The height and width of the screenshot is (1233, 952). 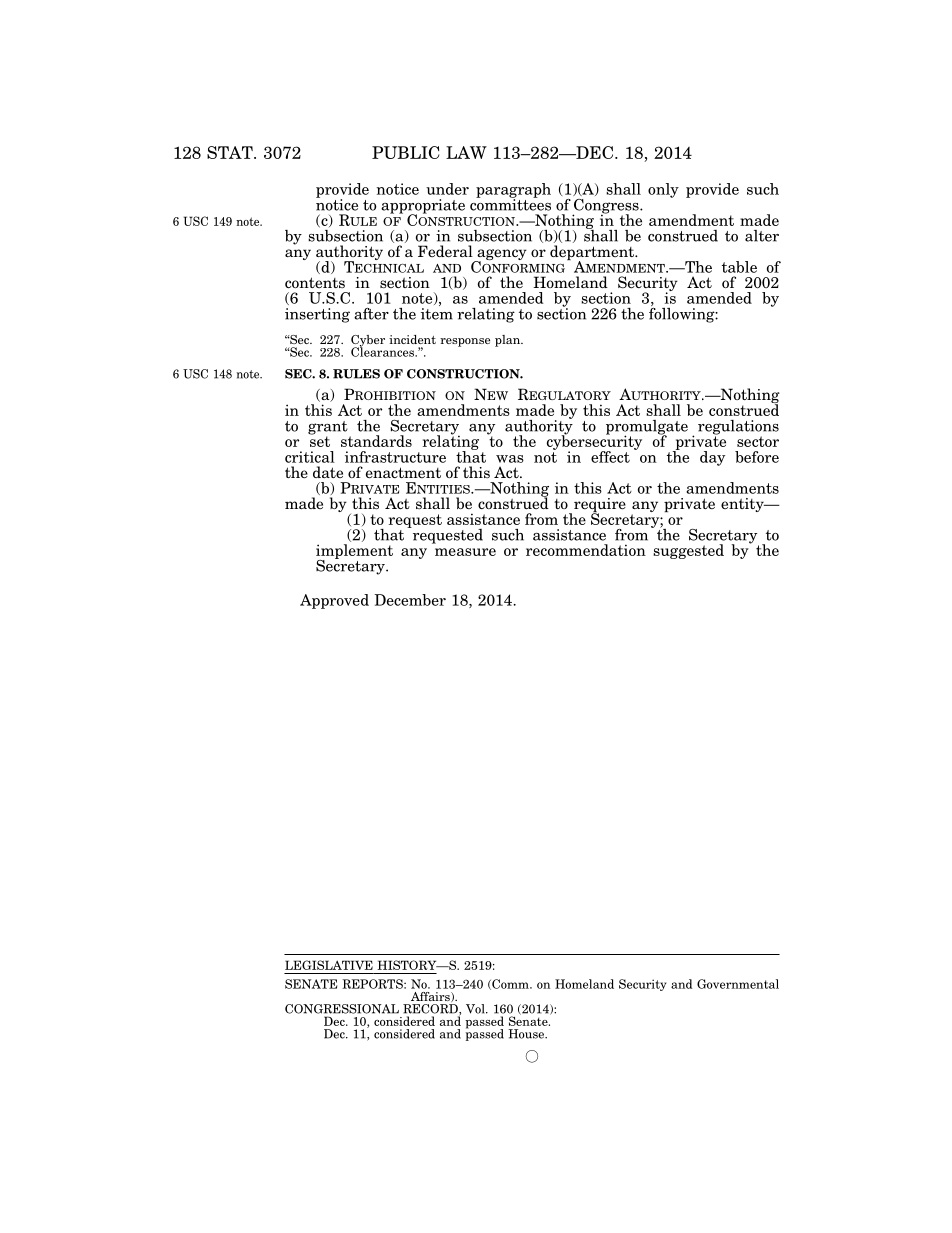 What do you see at coordinates (329, 965) in the screenshot?
I see `LEGISLATIVE` at bounding box center [329, 965].
